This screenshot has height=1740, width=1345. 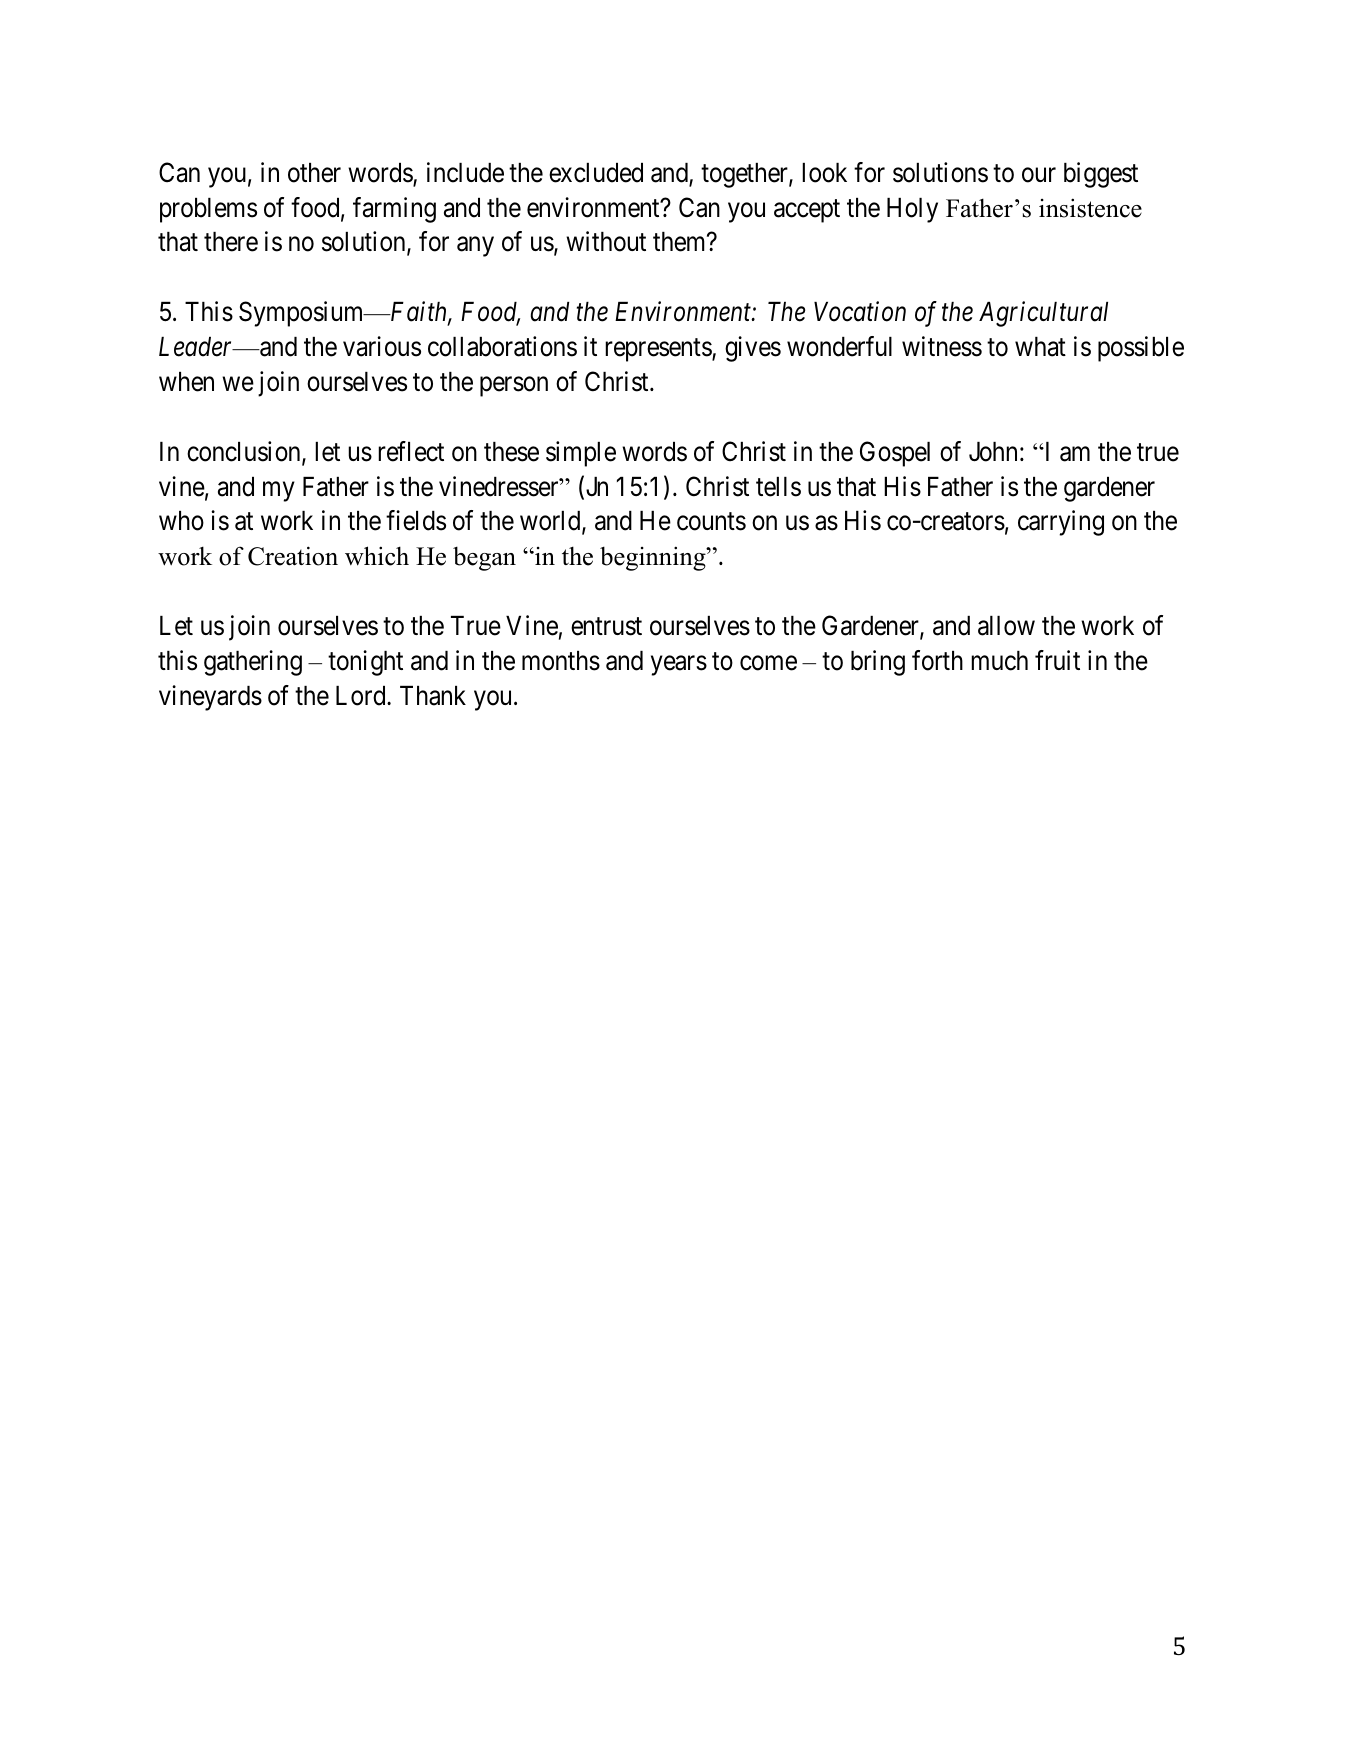 What do you see at coordinates (502, 346) in the screenshot?
I see `collaborations` at bounding box center [502, 346].
